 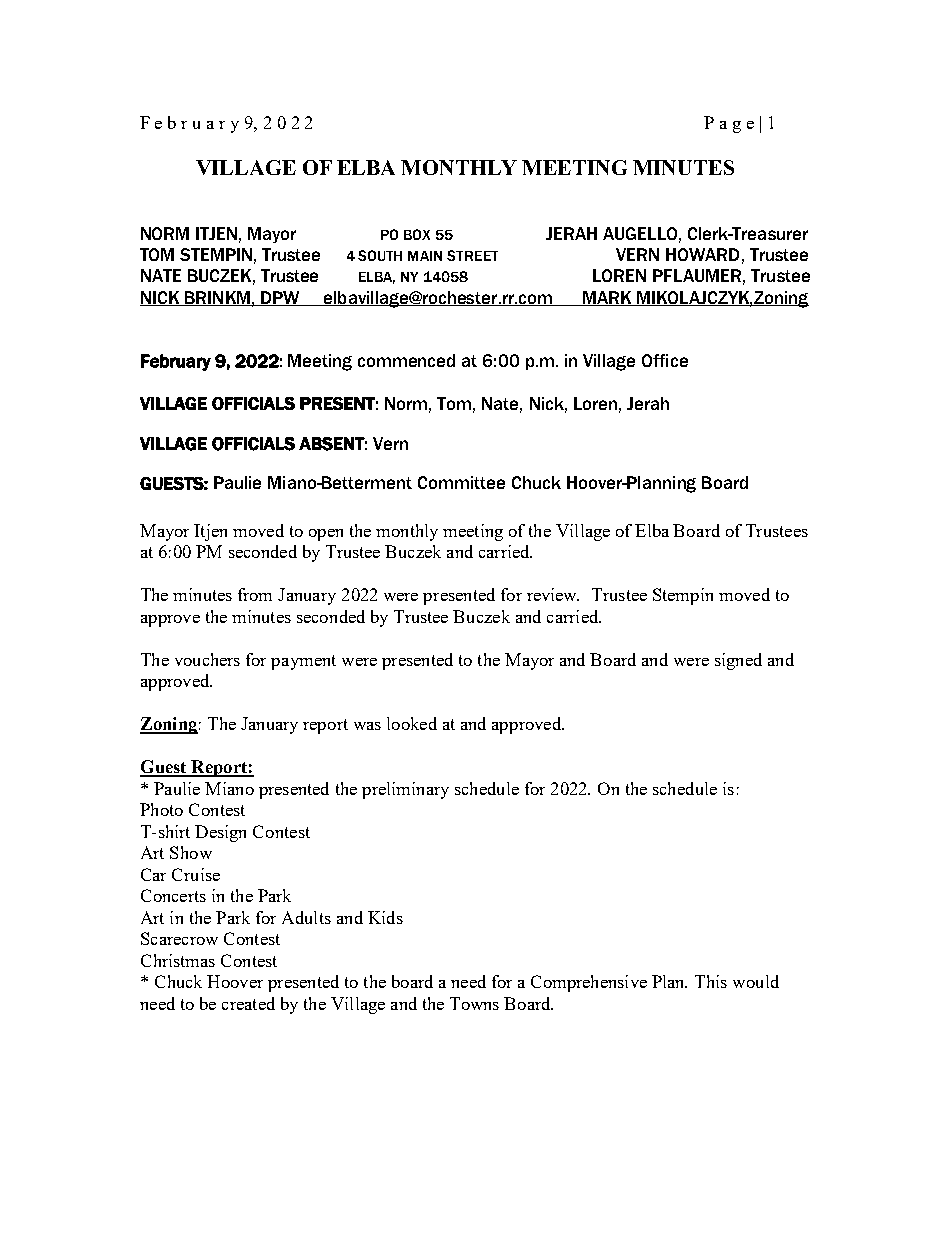 What do you see at coordinates (326, 535) in the screenshot?
I see `open` at bounding box center [326, 535].
